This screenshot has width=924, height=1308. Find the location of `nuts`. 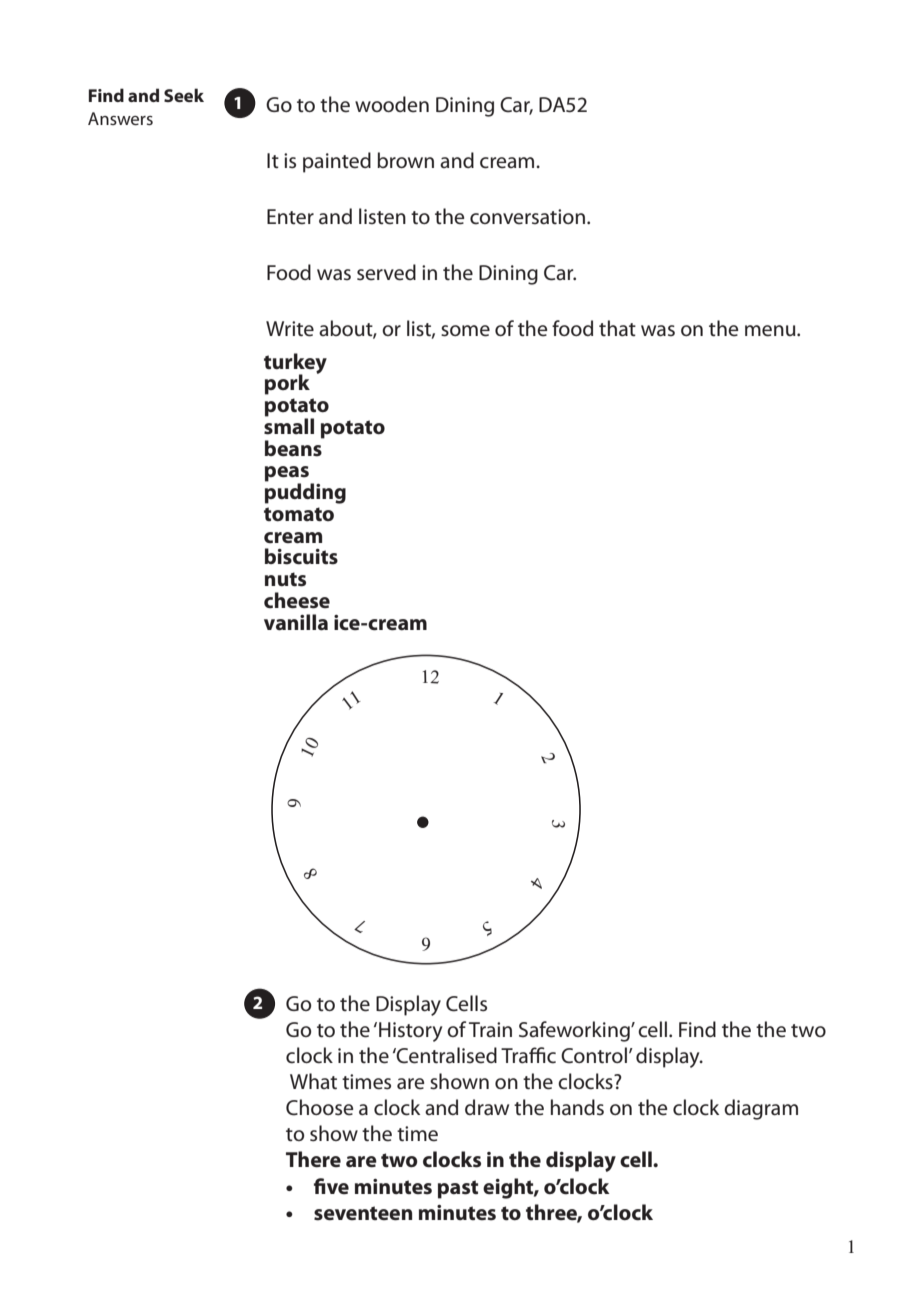

nuts is located at coordinates (285, 579).
